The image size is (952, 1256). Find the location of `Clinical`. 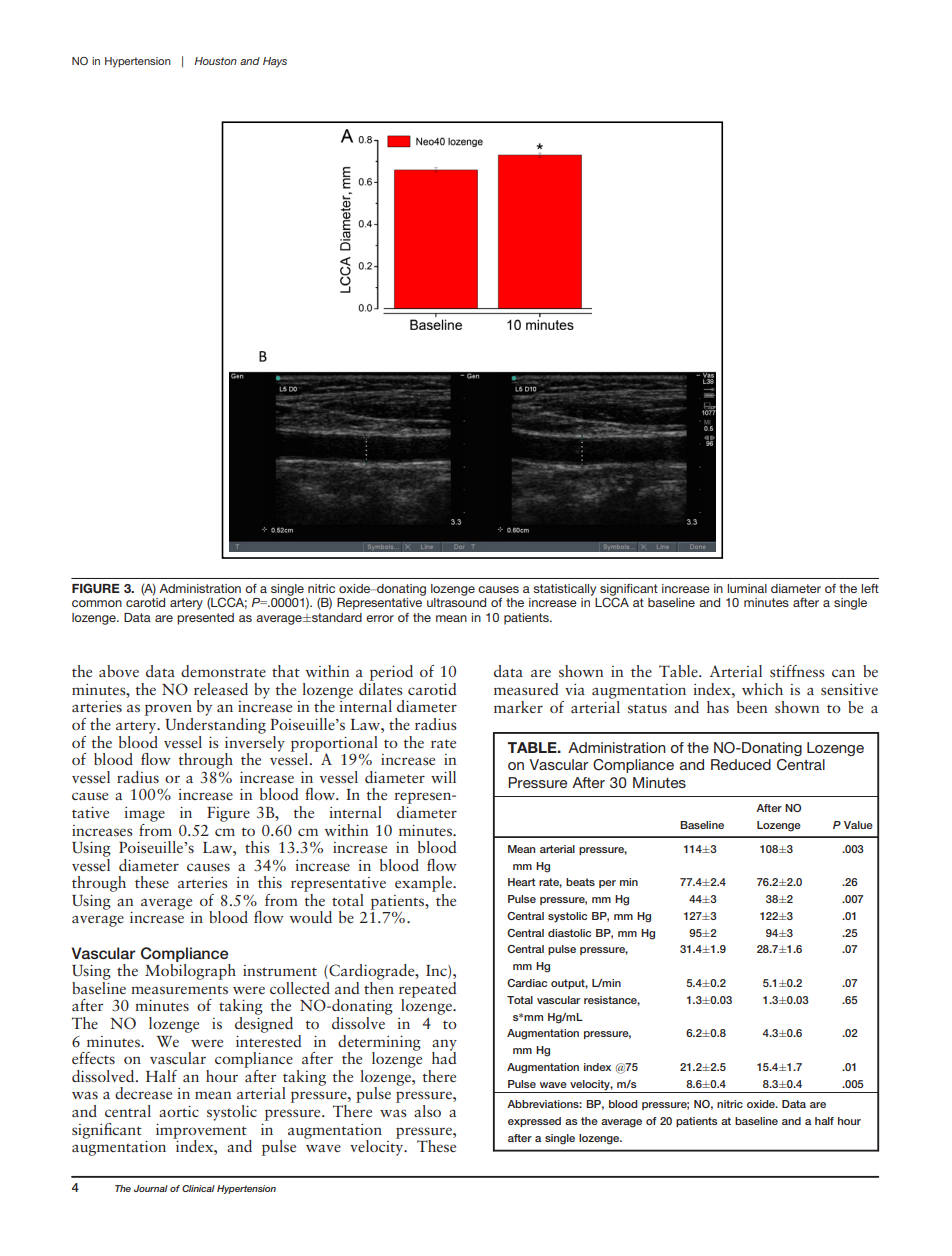

Clinical is located at coordinates (198, 1188).
